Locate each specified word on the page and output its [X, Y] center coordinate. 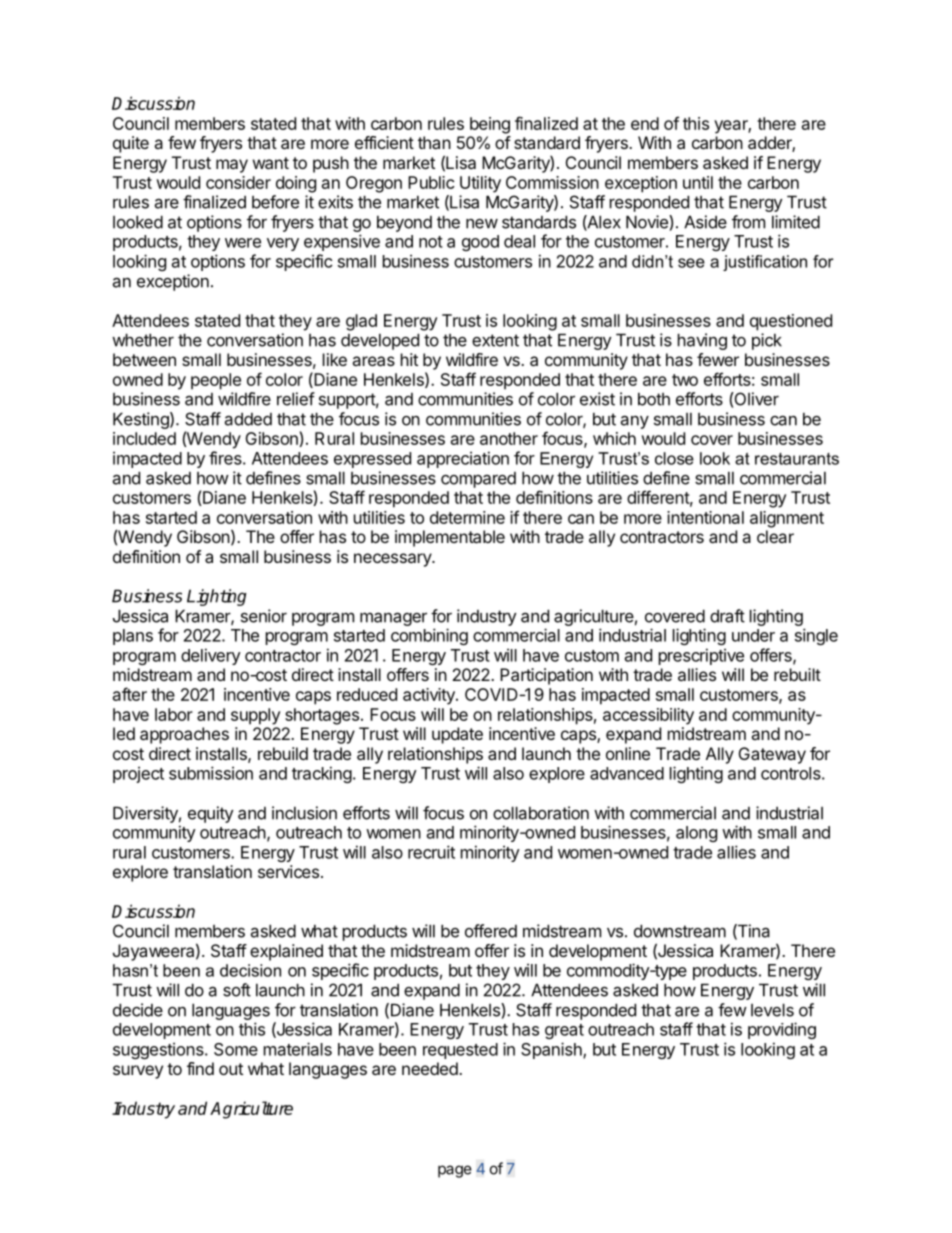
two [685, 380]
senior [264, 616]
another [509, 438]
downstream [680, 931]
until [698, 182]
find [200, 1068]
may [232, 166]
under [753, 635]
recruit [431, 852]
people [216, 381]
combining [429, 636]
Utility [480, 184]
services [288, 871]
